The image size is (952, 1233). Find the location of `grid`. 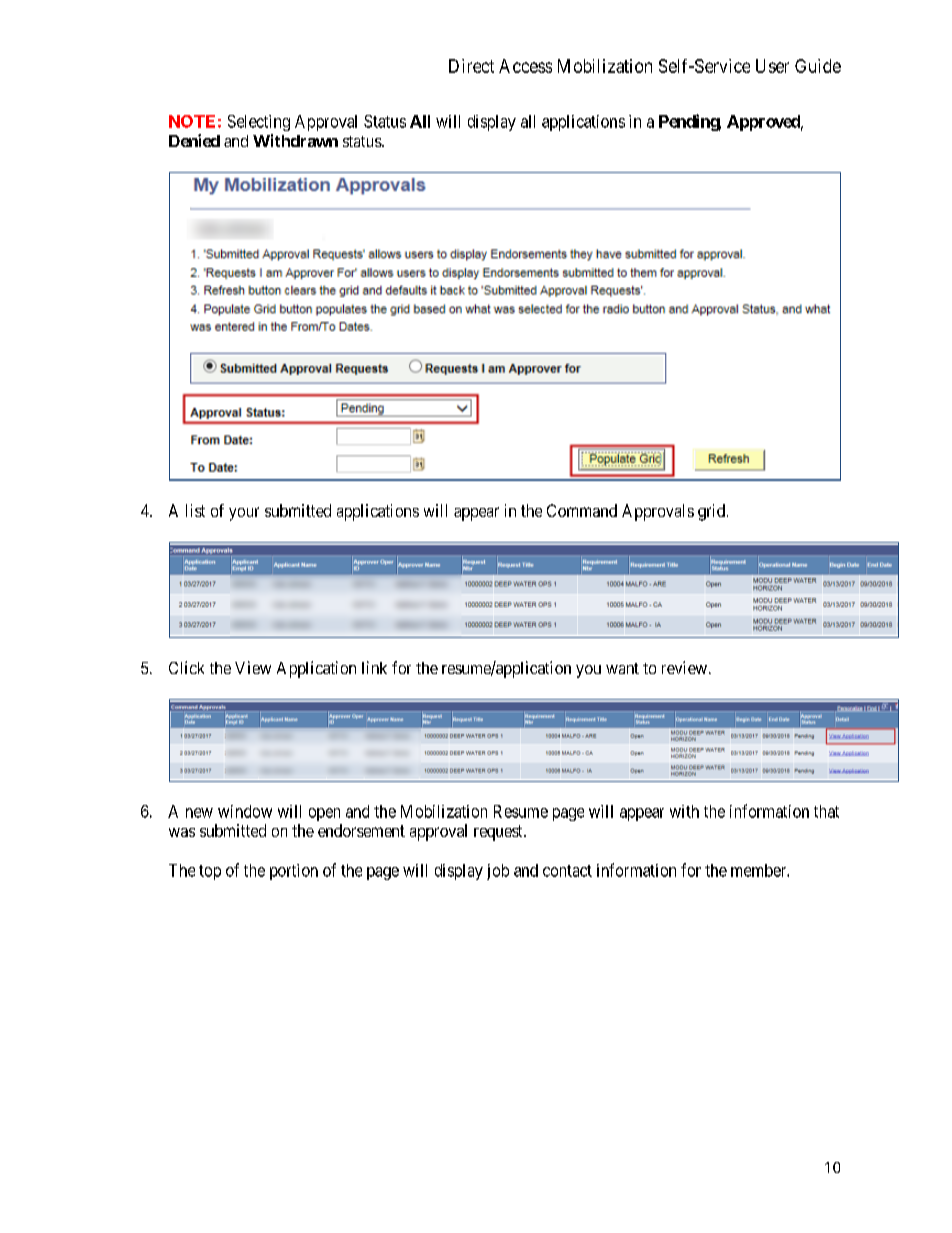

grid is located at coordinates (711, 512).
